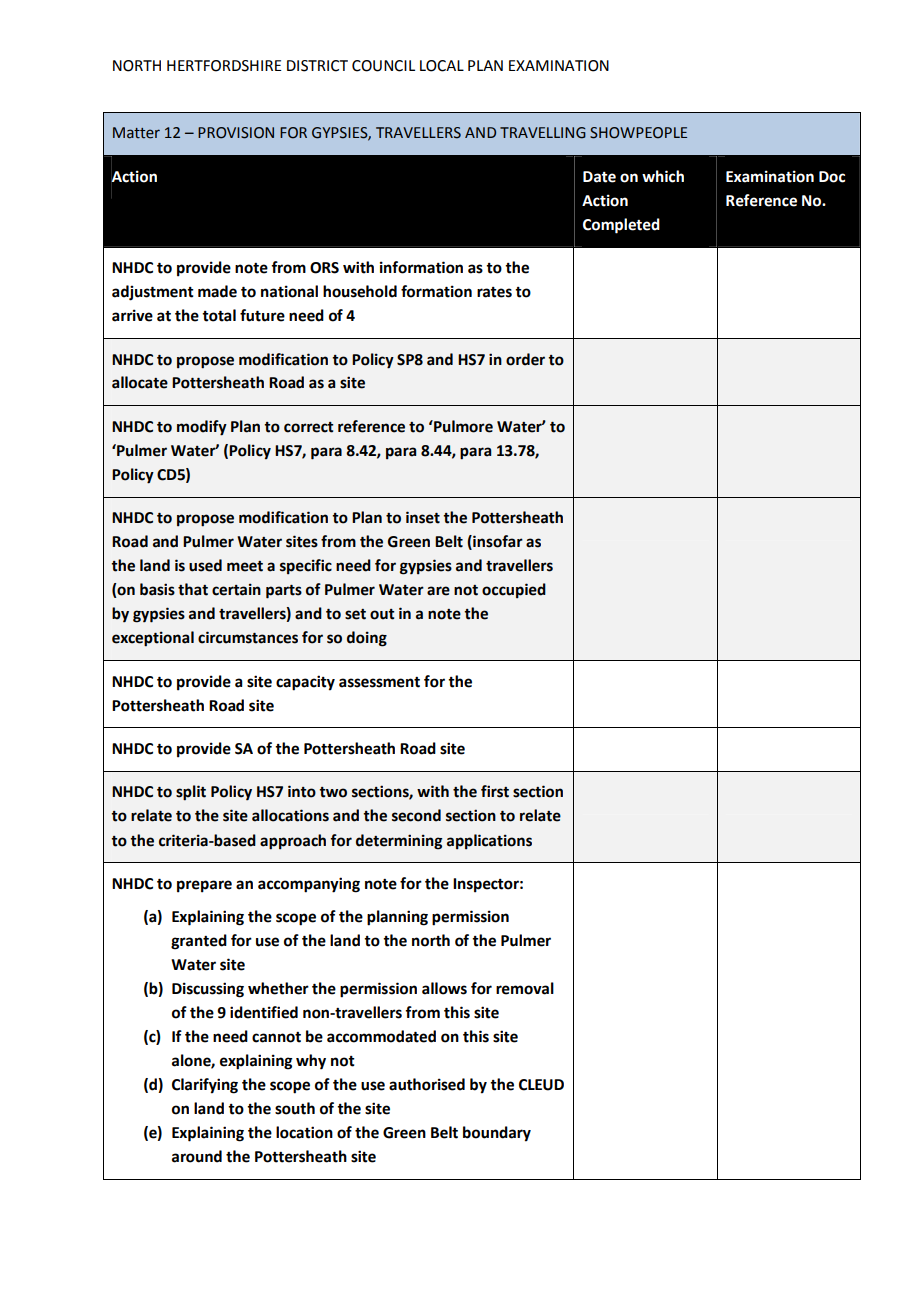 Image resolution: width=924 pixels, height=1308 pixels. What do you see at coordinates (224, 66) in the document?
I see `HERTFORDSHIRE` at bounding box center [224, 66].
